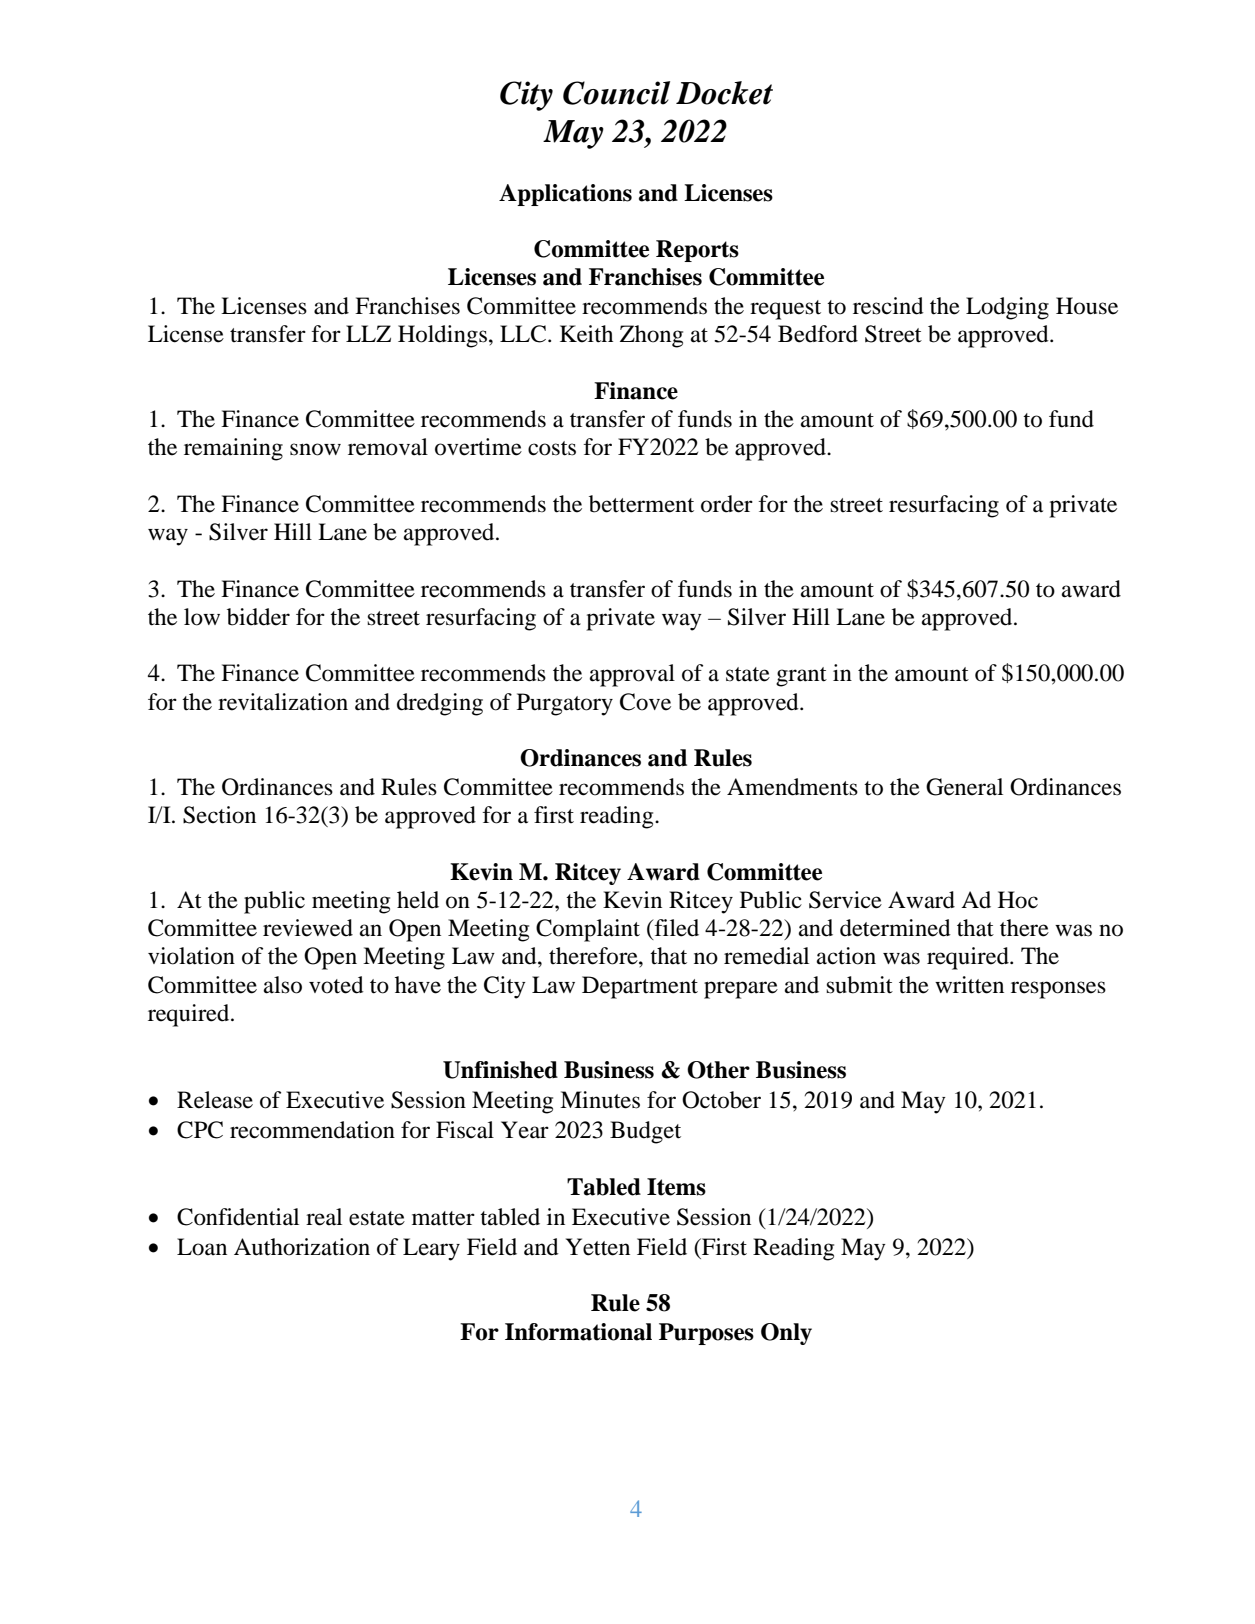 The width and height of the page is (1255, 1624). Describe the element at coordinates (1007, 308) in the page. I see `Lodging` at that location.
